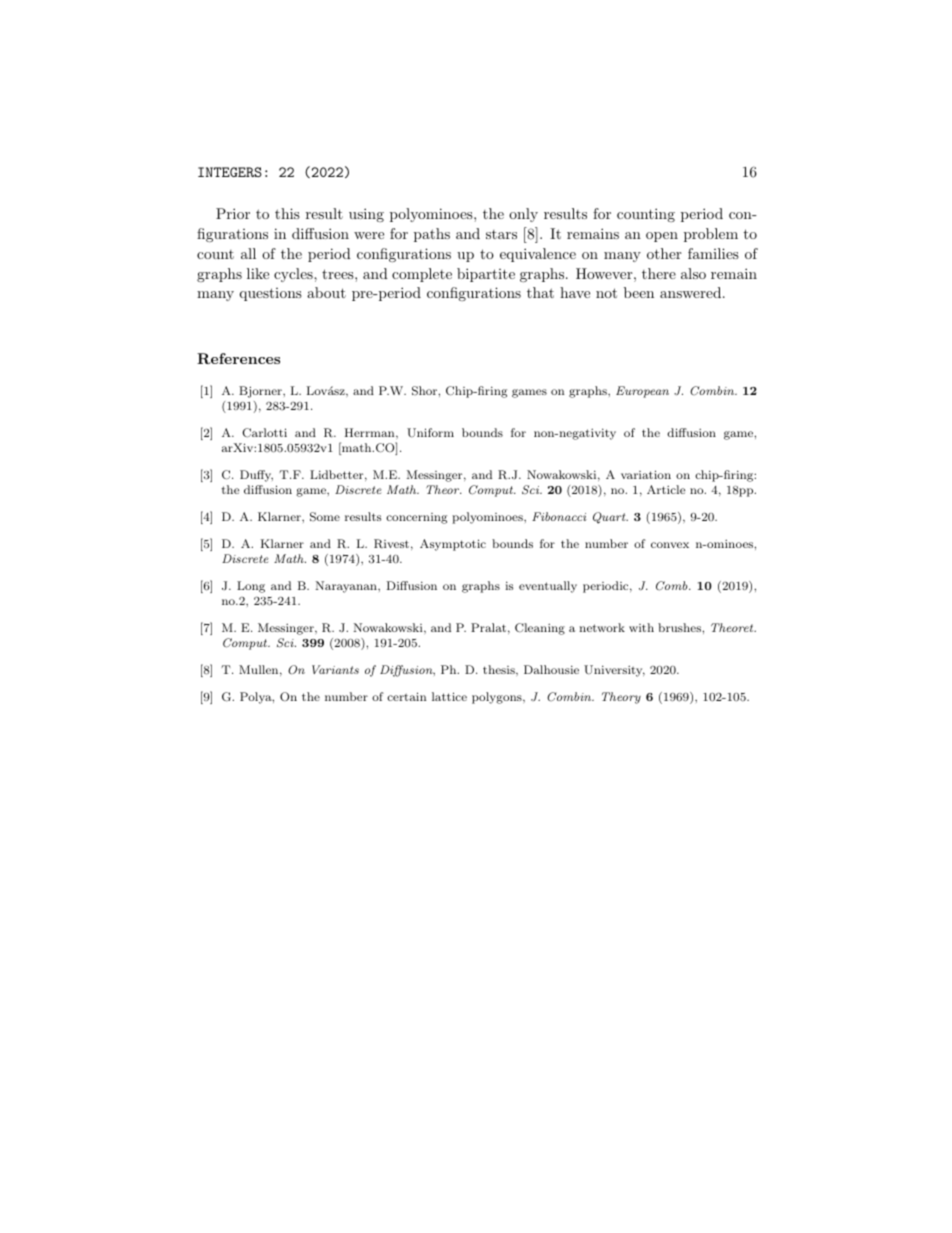 This page has height=1233, width=952. I want to click on Quart, so click(610, 518).
